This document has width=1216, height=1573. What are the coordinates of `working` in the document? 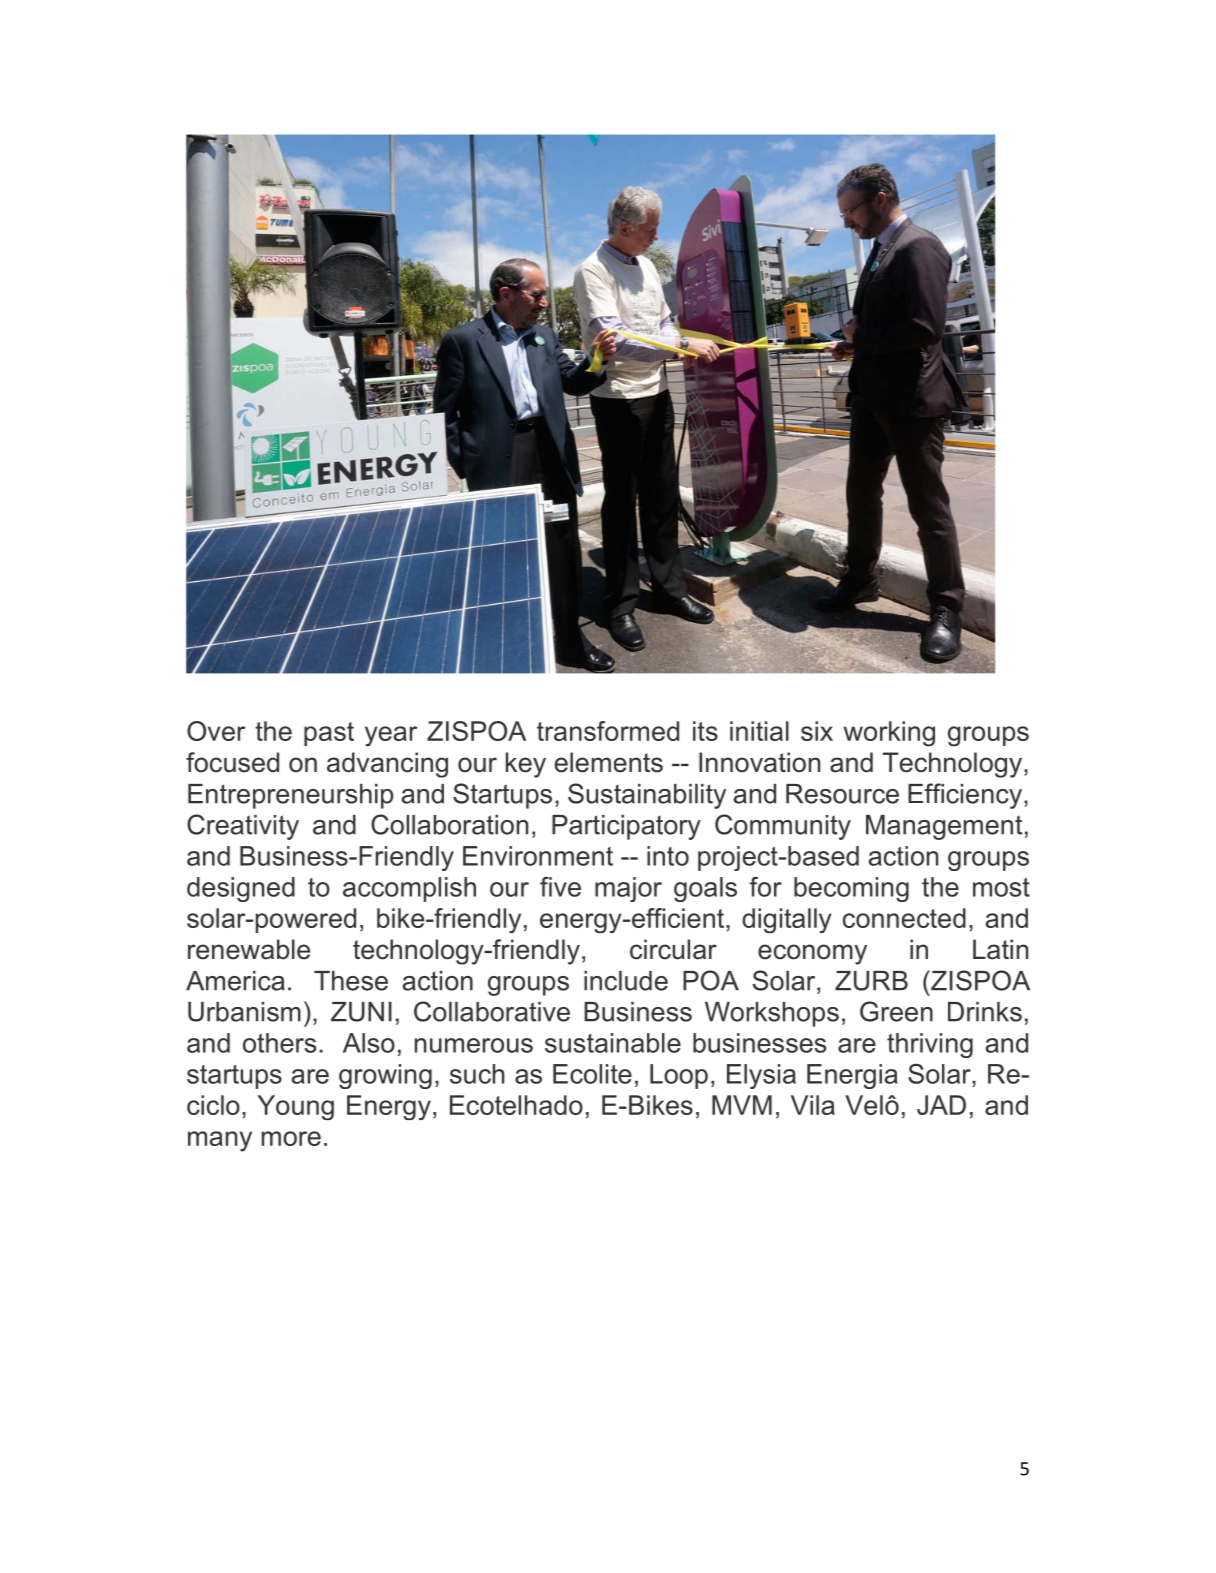 It's located at (889, 734).
